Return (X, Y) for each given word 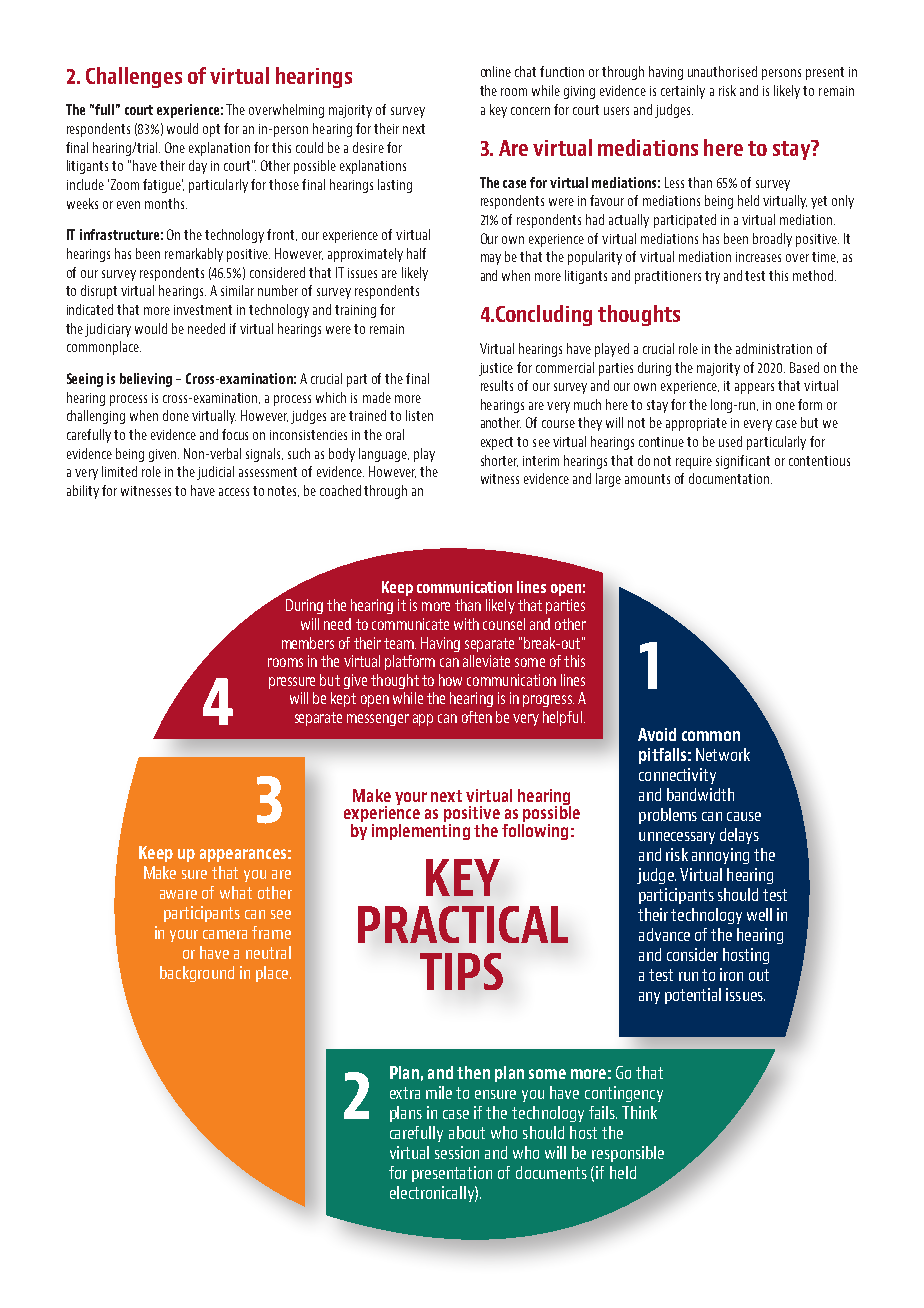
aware (178, 894)
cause (744, 816)
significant (743, 462)
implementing (421, 830)
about (467, 1132)
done (176, 415)
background (197, 974)
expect (497, 443)
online (496, 71)
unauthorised (722, 71)
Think (639, 1112)
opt (211, 130)
